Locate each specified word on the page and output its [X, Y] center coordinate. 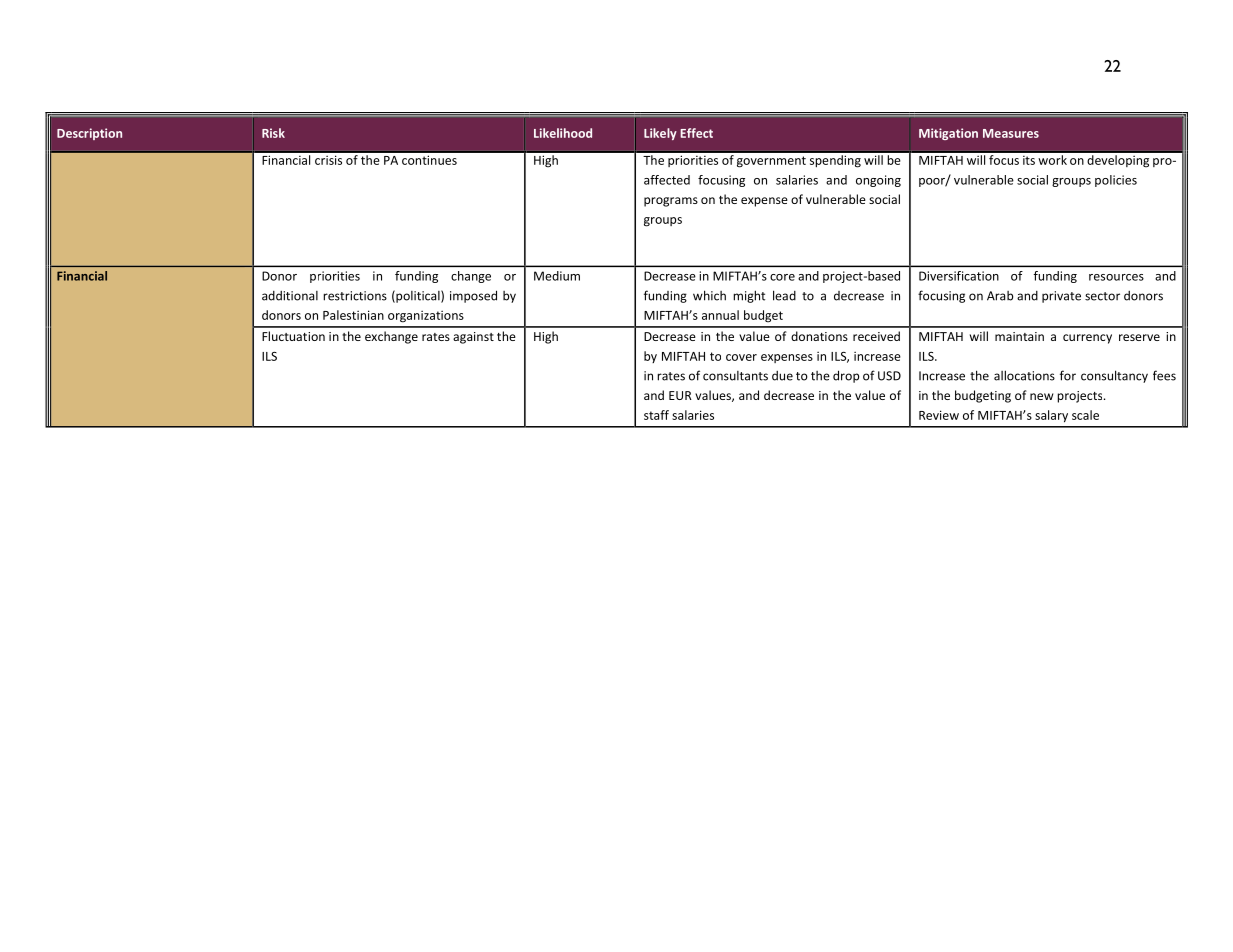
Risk [273, 133]
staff [656, 415]
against [473, 338]
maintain [1019, 336]
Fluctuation [293, 336]
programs [671, 202]
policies [1116, 181]
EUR [680, 395]
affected [667, 180]
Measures [1011, 133]
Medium [557, 276]
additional [290, 296]
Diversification [959, 276]
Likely [660, 134]
